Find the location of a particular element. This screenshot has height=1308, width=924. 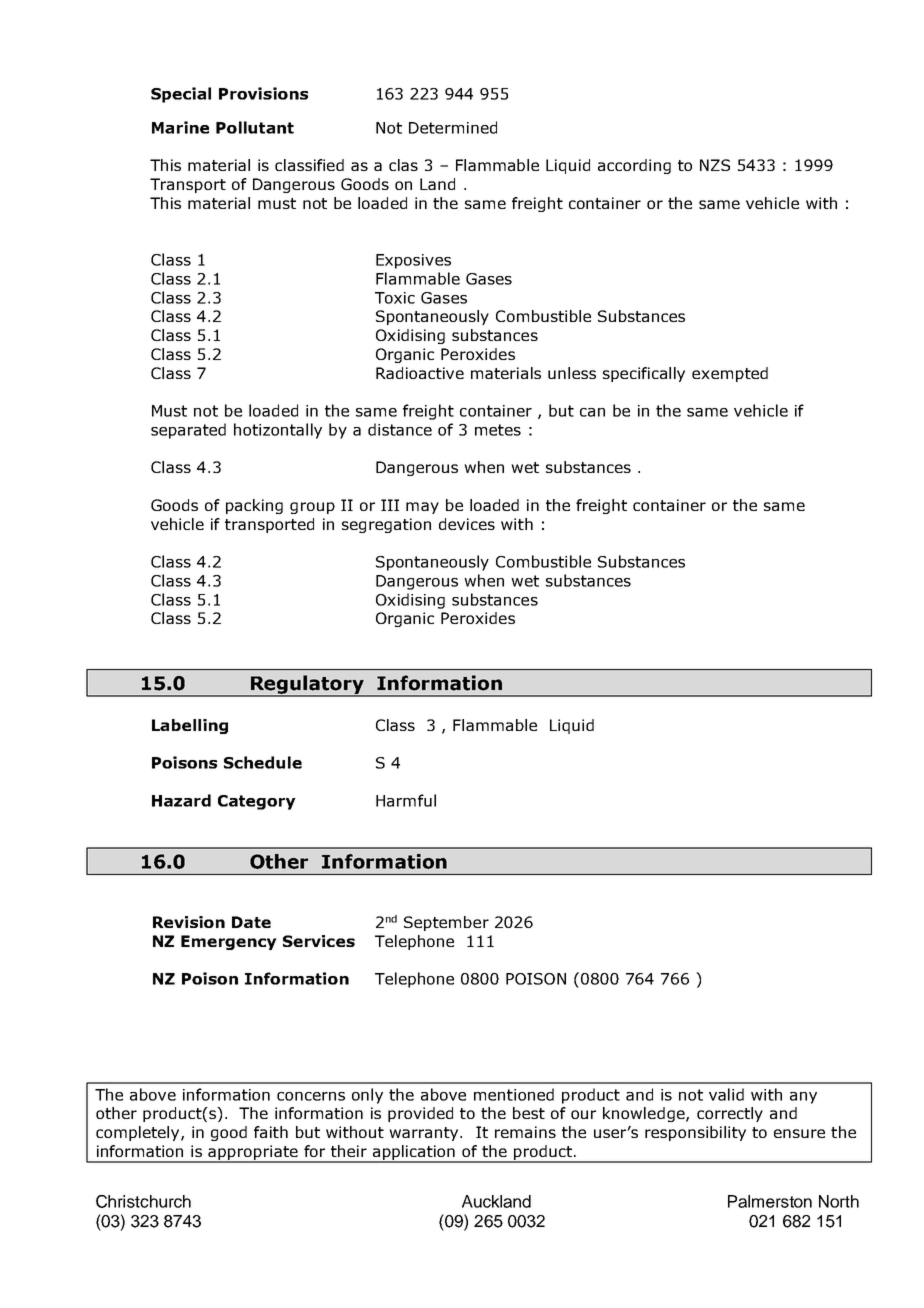

separated is located at coordinates (188, 431).
